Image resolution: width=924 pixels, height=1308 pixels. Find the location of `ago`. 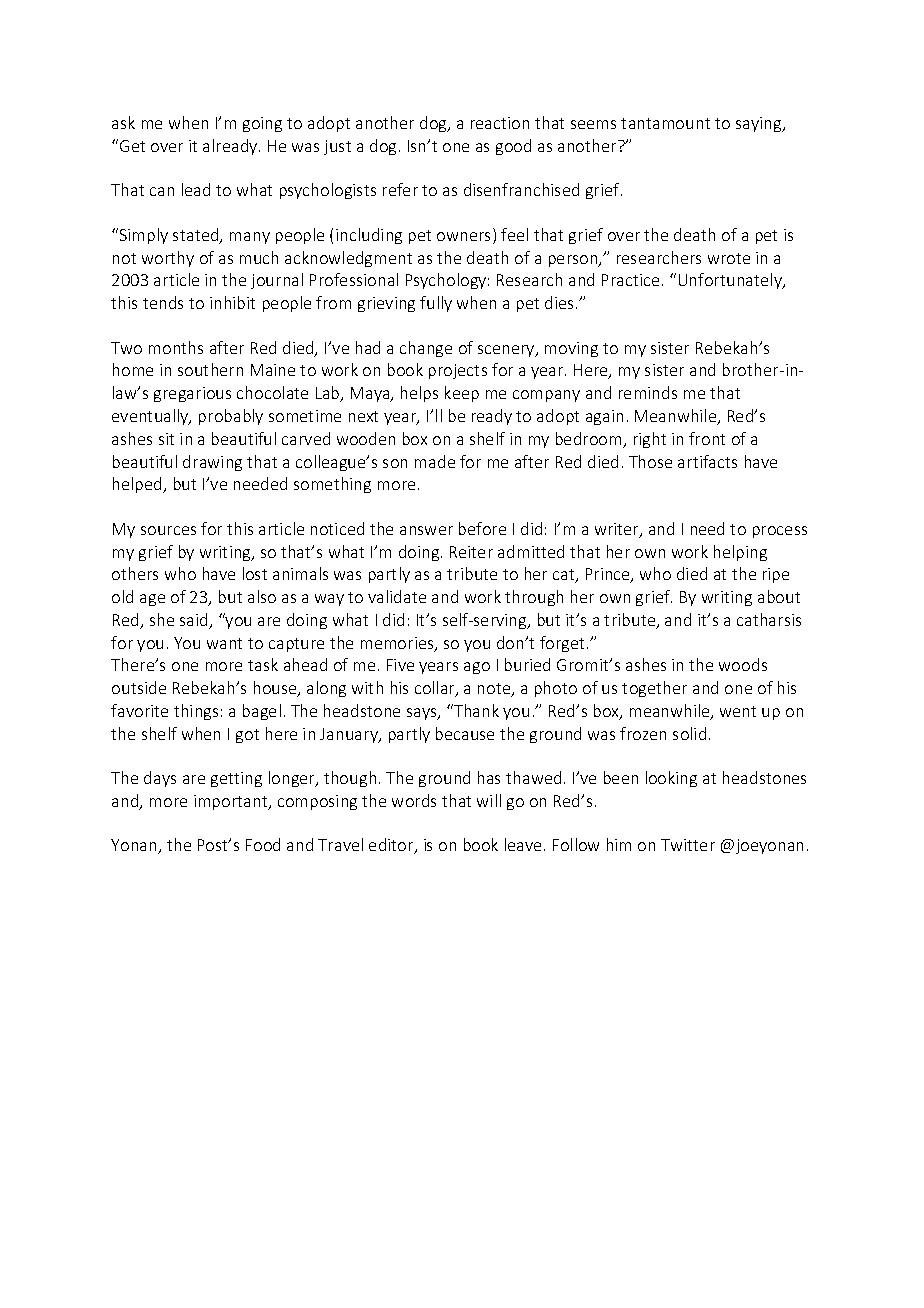

ago is located at coordinates (477, 668).
